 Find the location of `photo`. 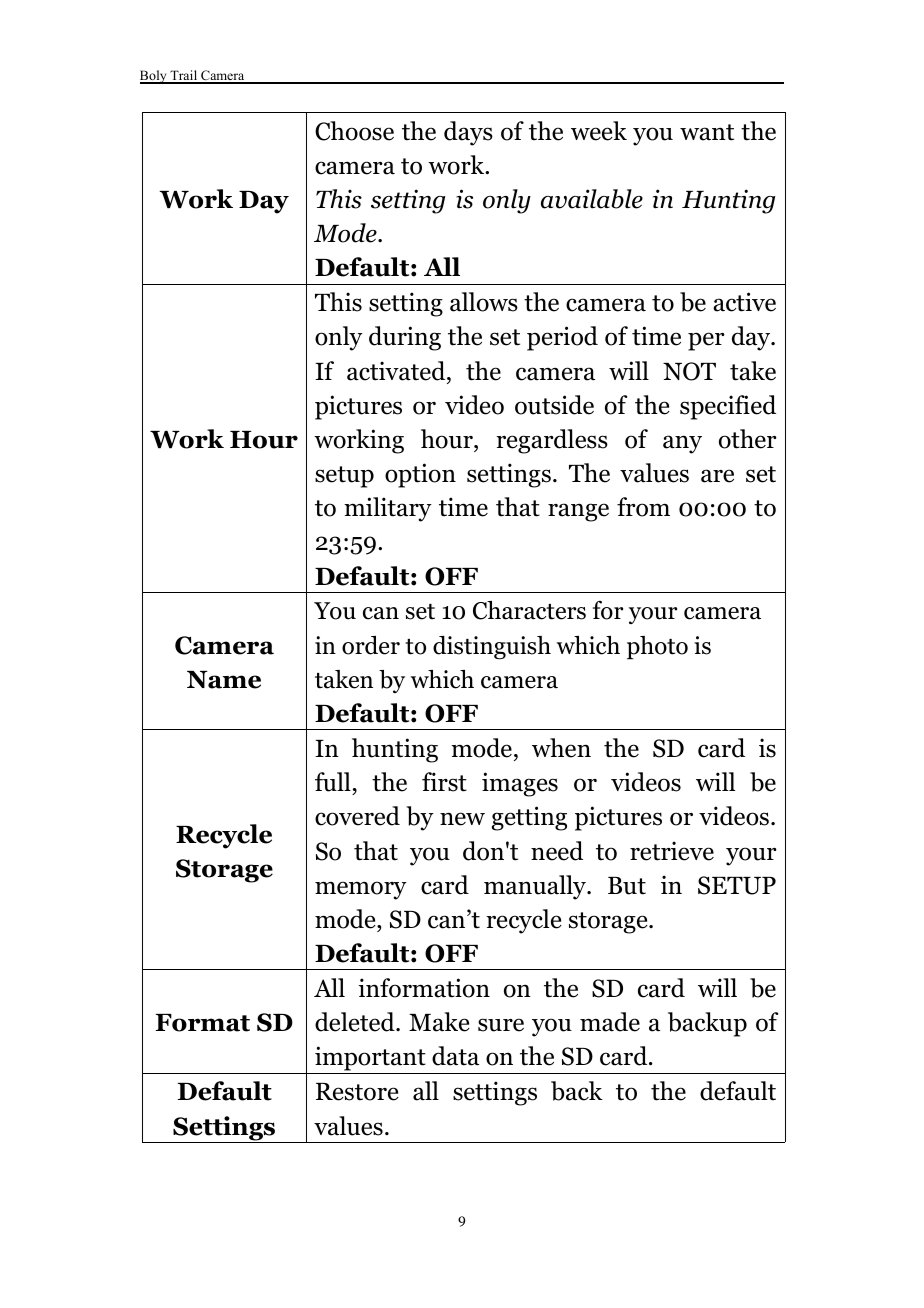

photo is located at coordinates (657, 648).
